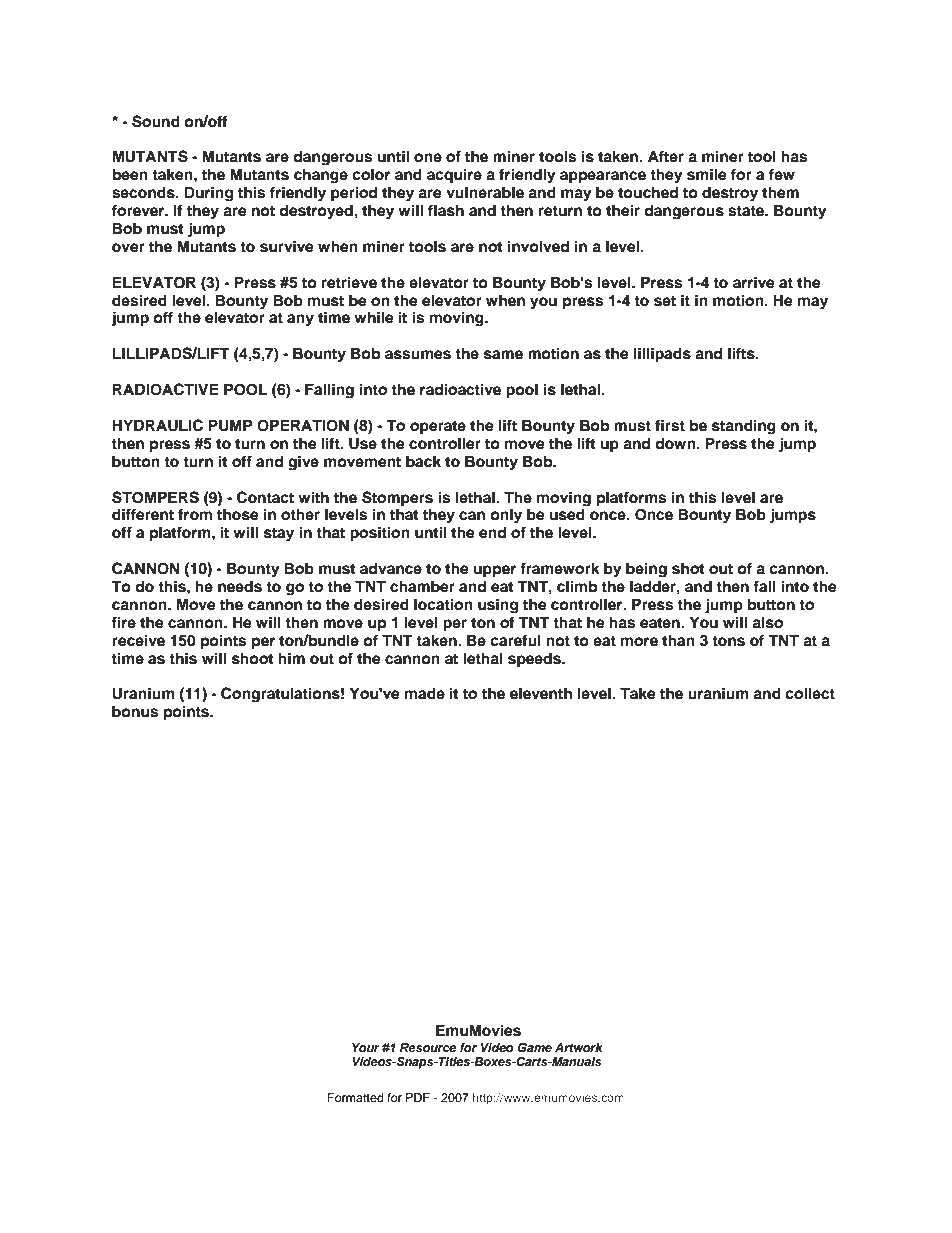 This image has height=1233, width=952. I want to click on Artwork, so click(579, 1047).
